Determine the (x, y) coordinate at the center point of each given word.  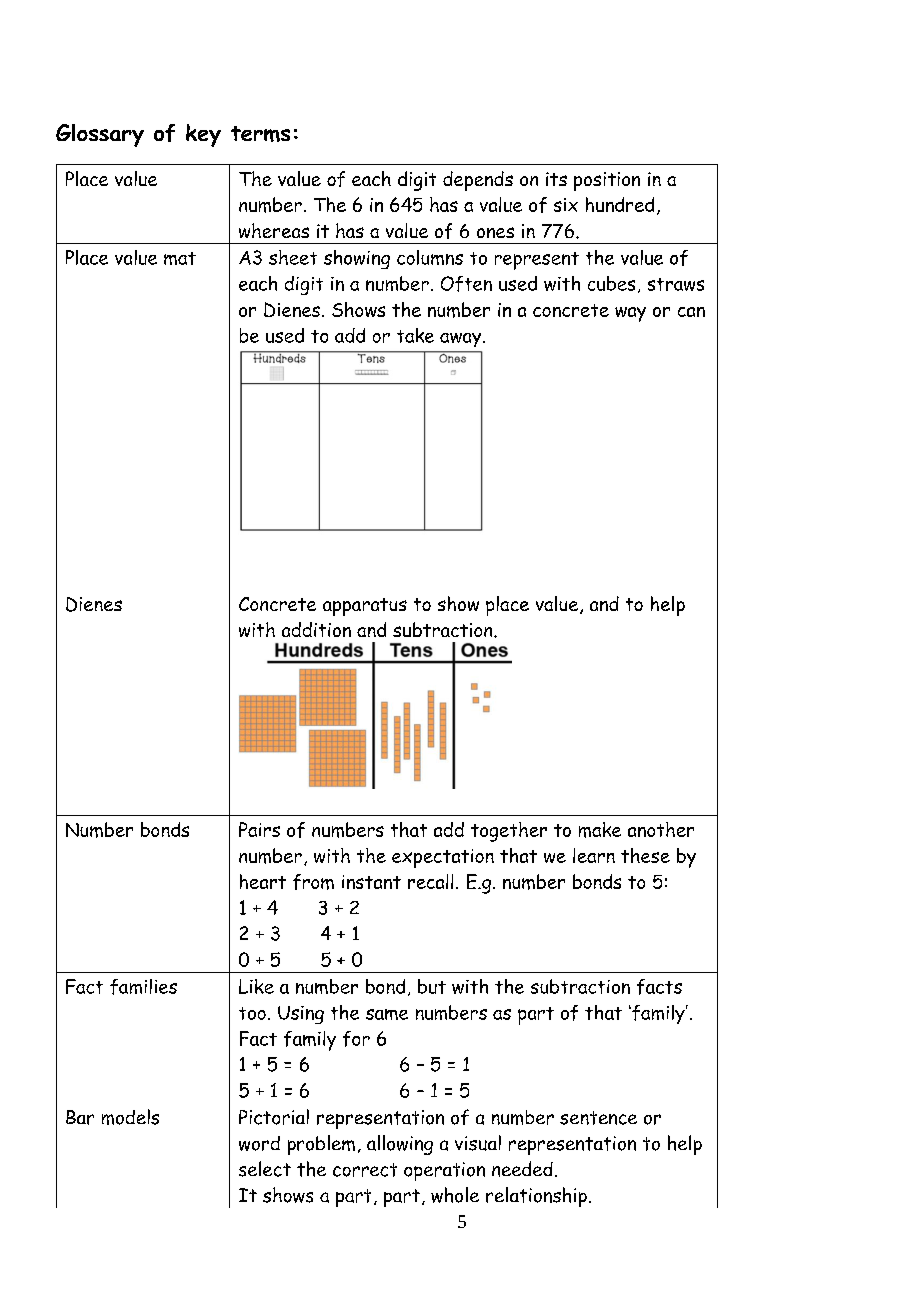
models (130, 1117)
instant (371, 882)
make (600, 830)
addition (316, 629)
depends (478, 181)
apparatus (365, 607)
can (691, 312)
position (607, 181)
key (203, 135)
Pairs (259, 829)
